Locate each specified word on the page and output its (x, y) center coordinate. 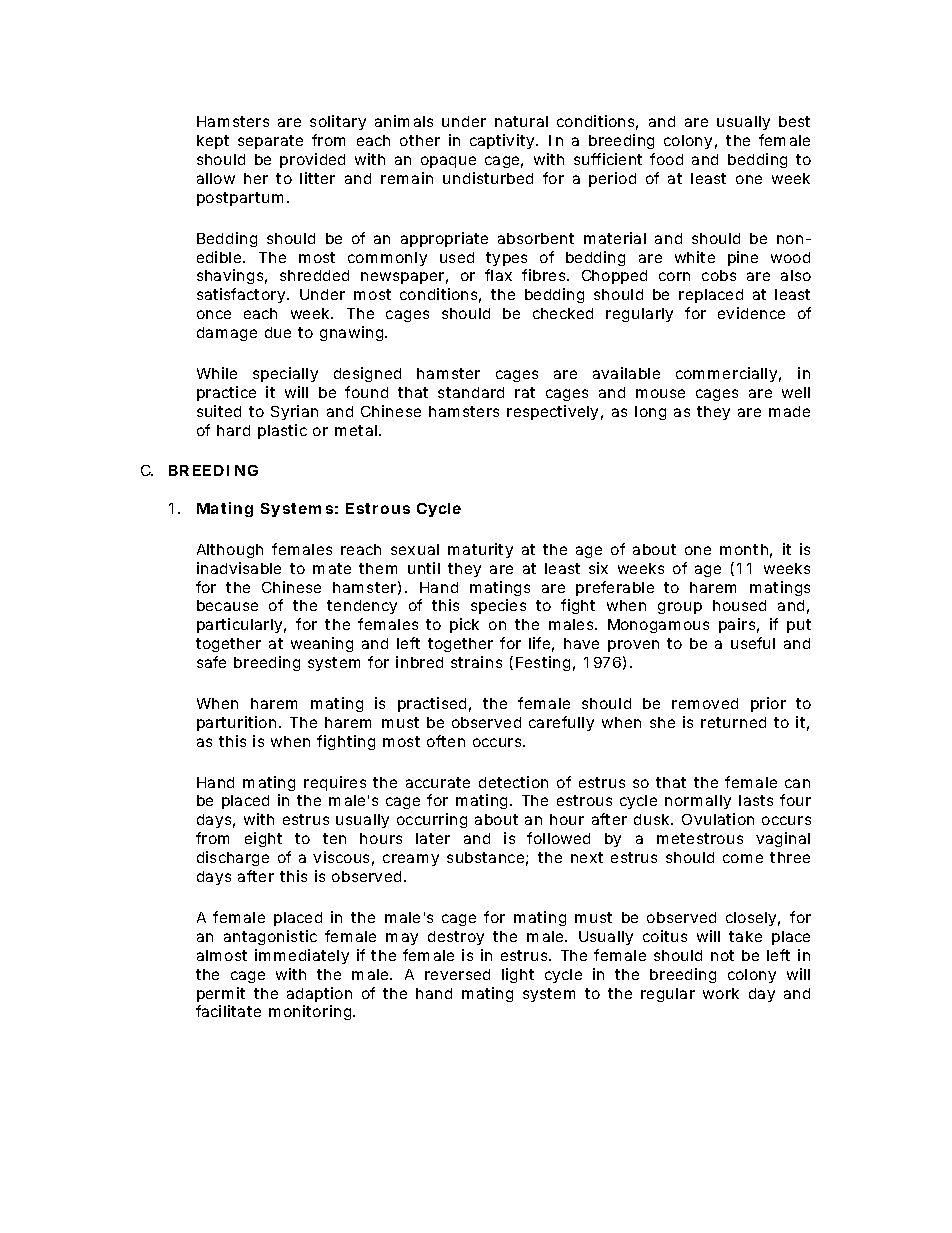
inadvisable (239, 568)
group (680, 608)
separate (270, 142)
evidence (751, 313)
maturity (480, 550)
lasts (756, 800)
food (666, 159)
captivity (503, 141)
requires (335, 783)
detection (513, 782)
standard (471, 392)
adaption (319, 994)
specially (285, 374)
